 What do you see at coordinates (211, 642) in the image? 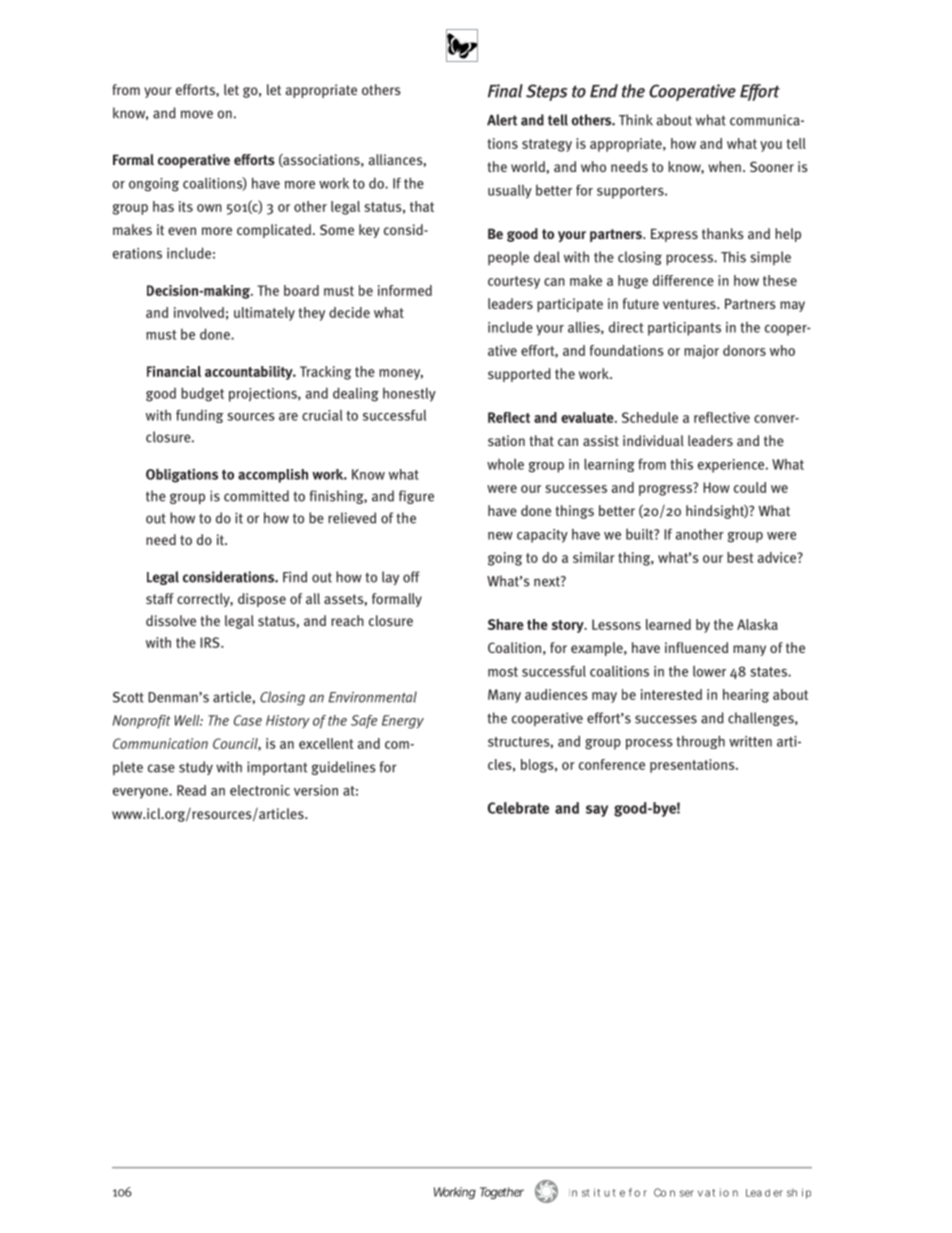
I see `IRS` at bounding box center [211, 642].
